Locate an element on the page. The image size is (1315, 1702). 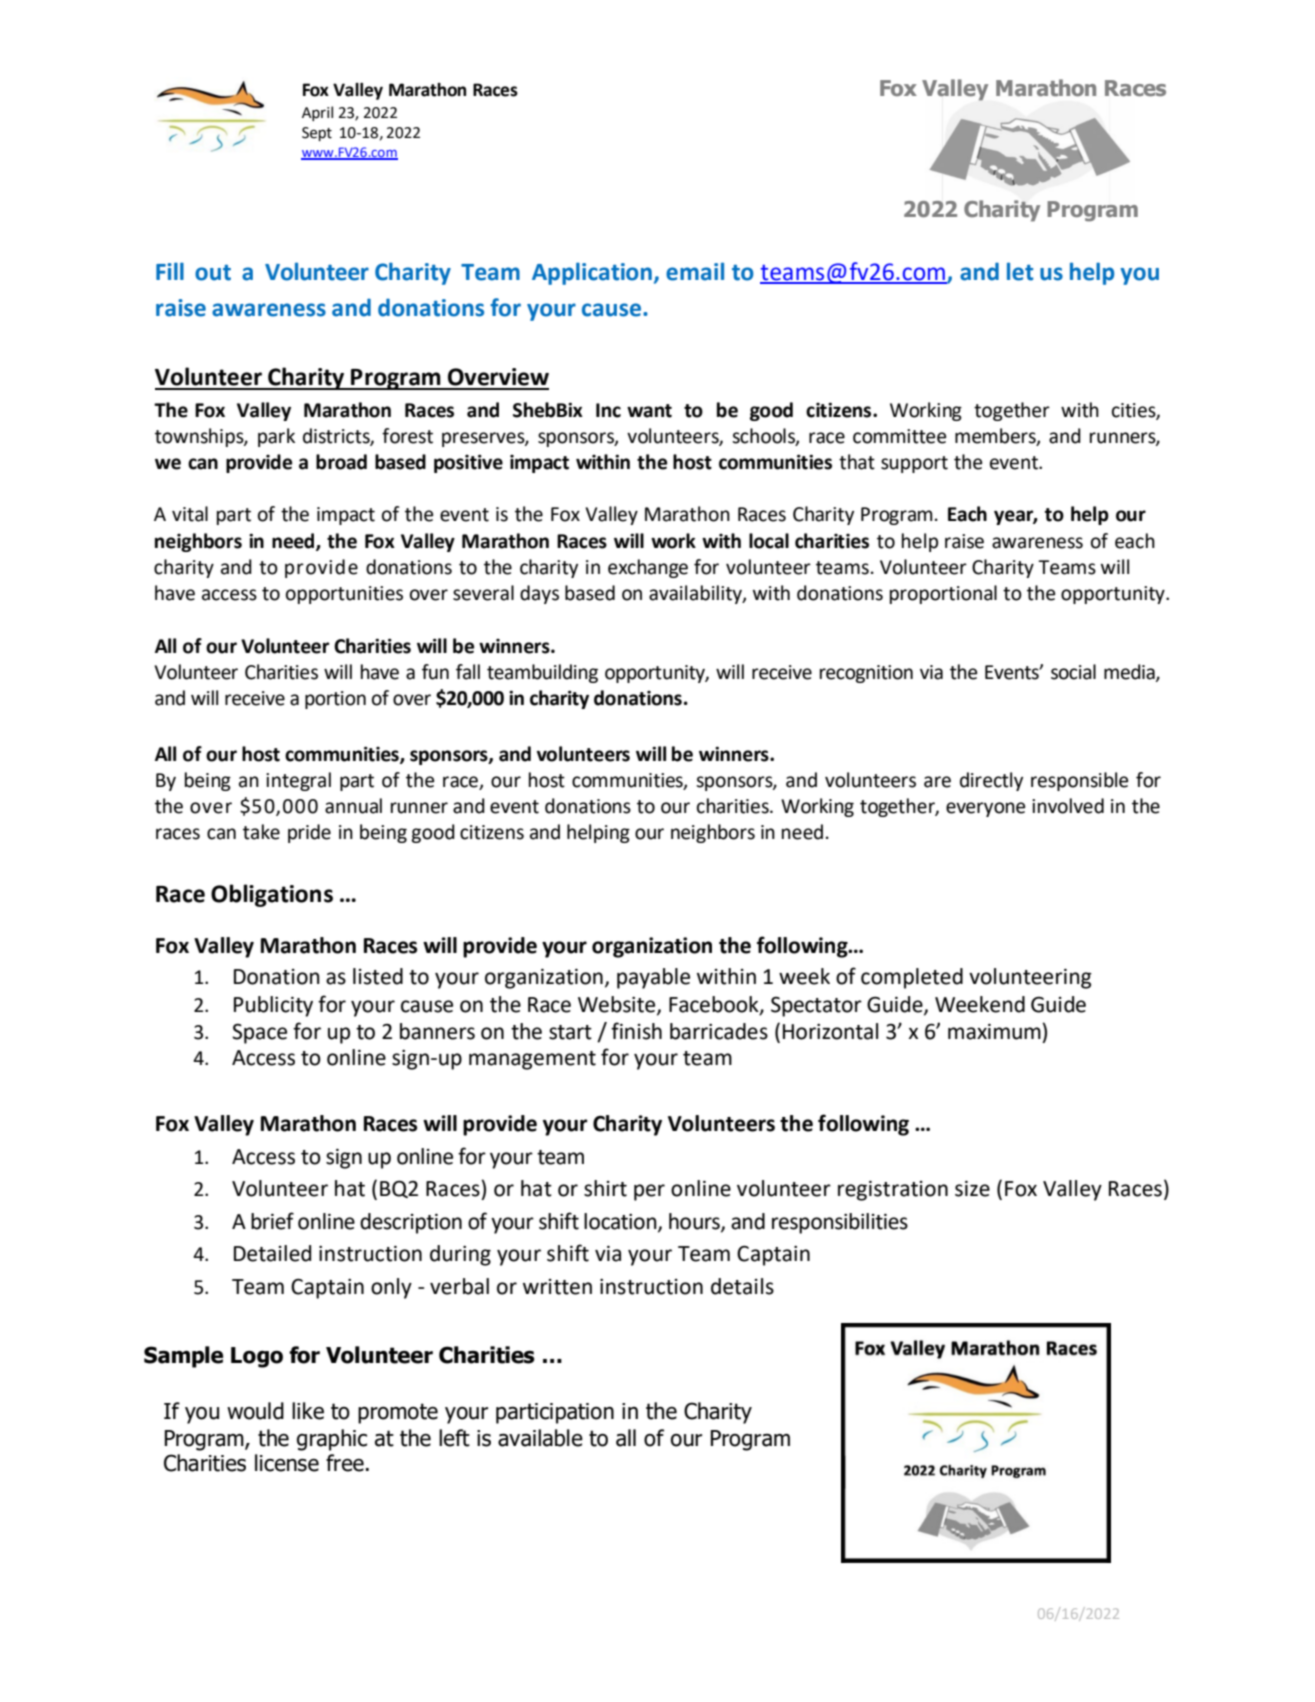
email is located at coordinates (695, 271).
